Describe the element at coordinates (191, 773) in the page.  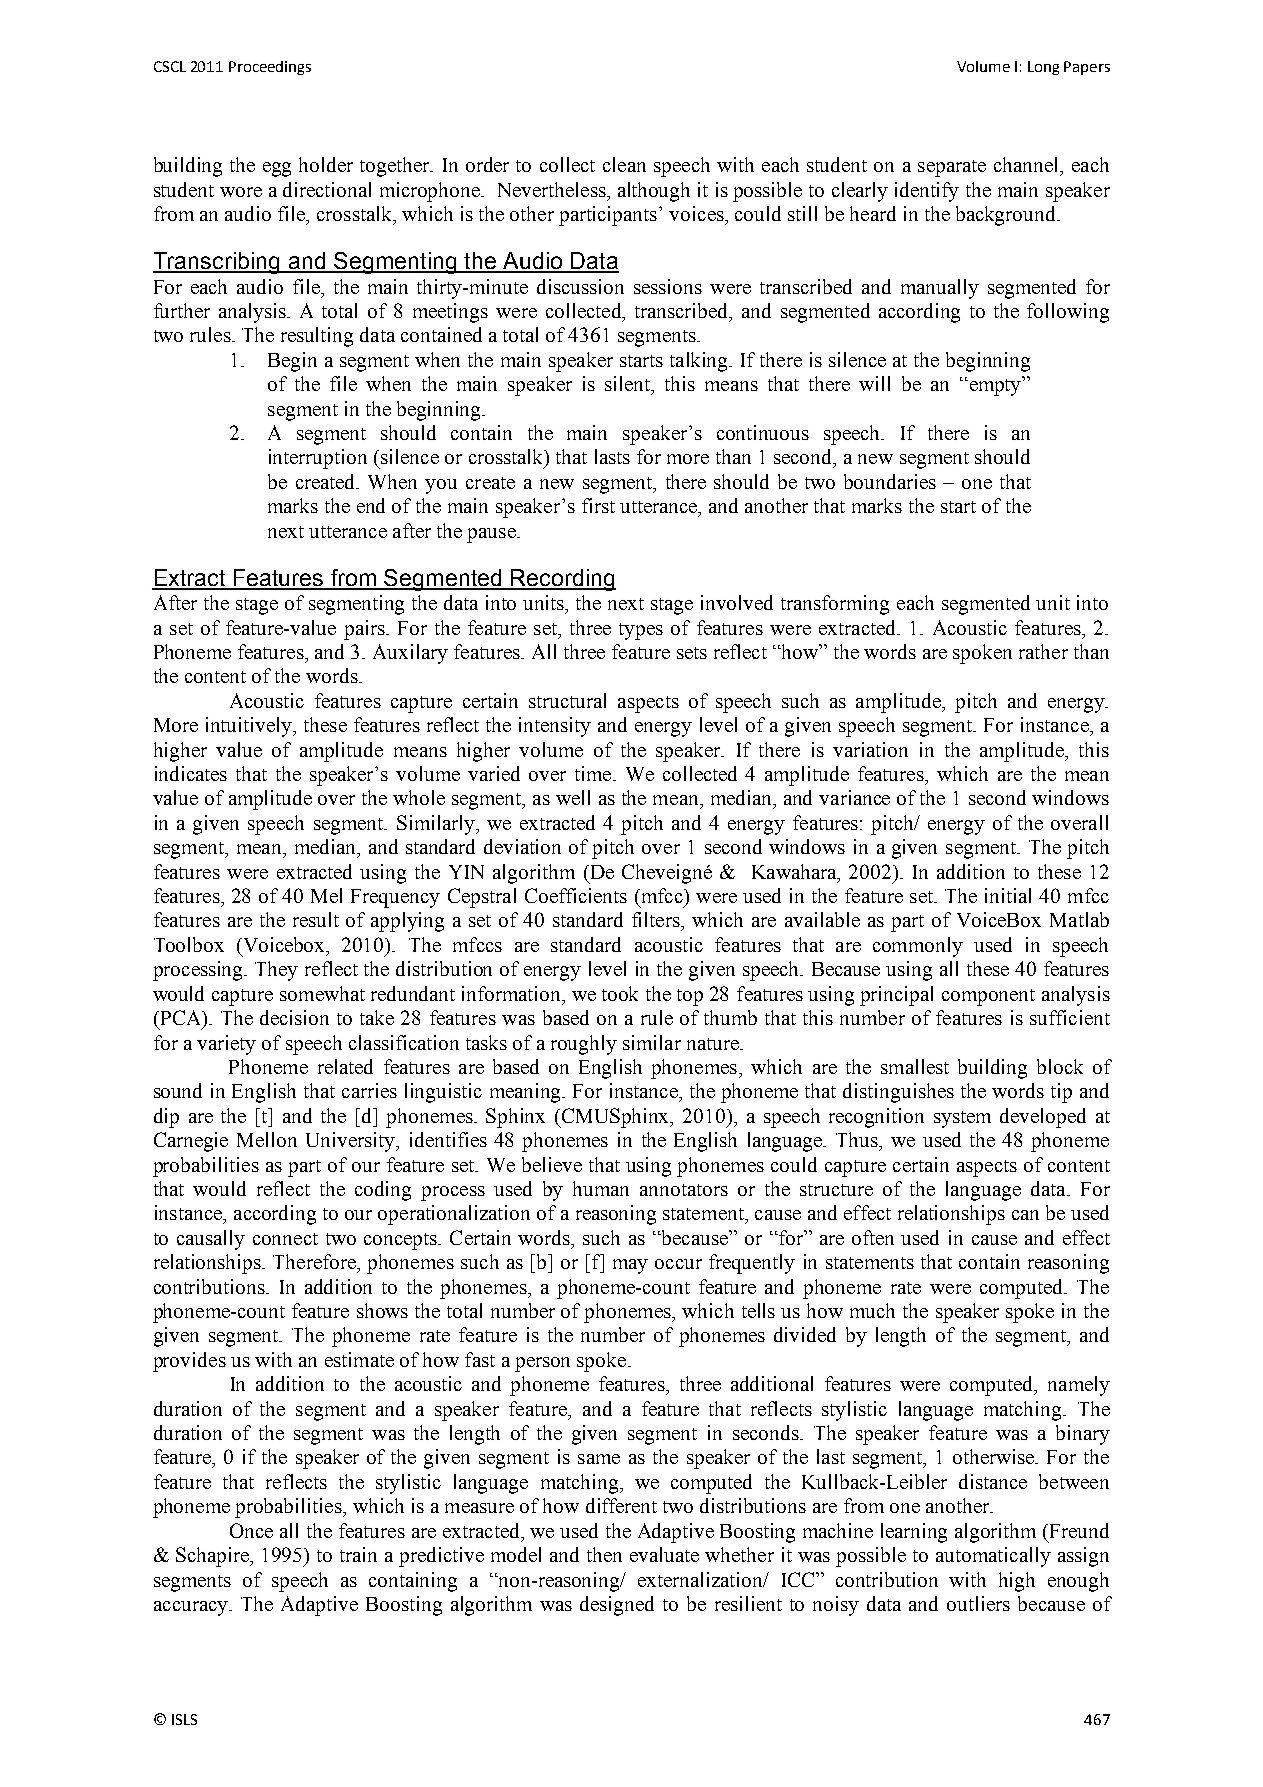
I see `indicates` at that location.
